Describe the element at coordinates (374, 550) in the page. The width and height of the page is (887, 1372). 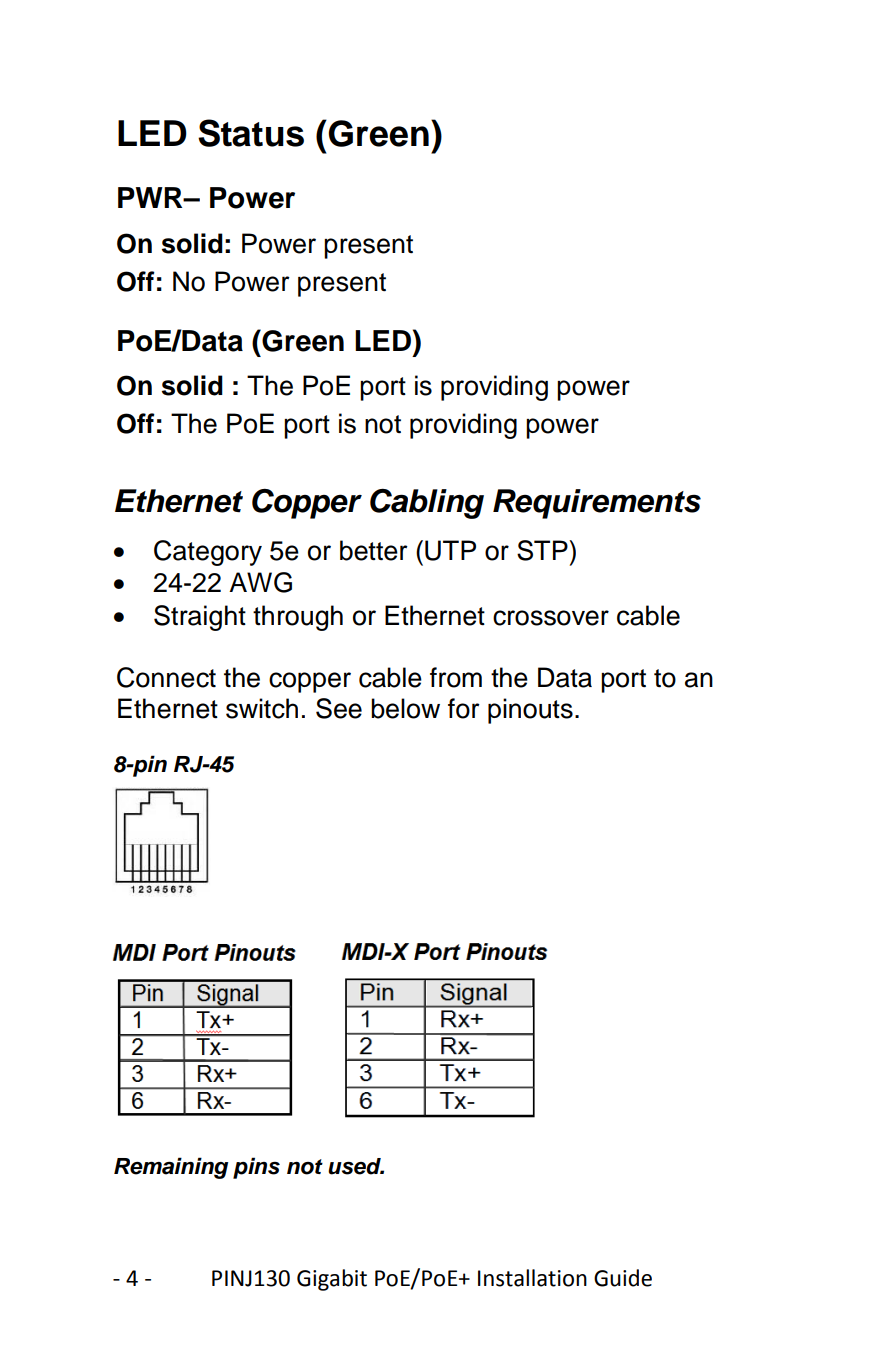
I see `better` at that location.
